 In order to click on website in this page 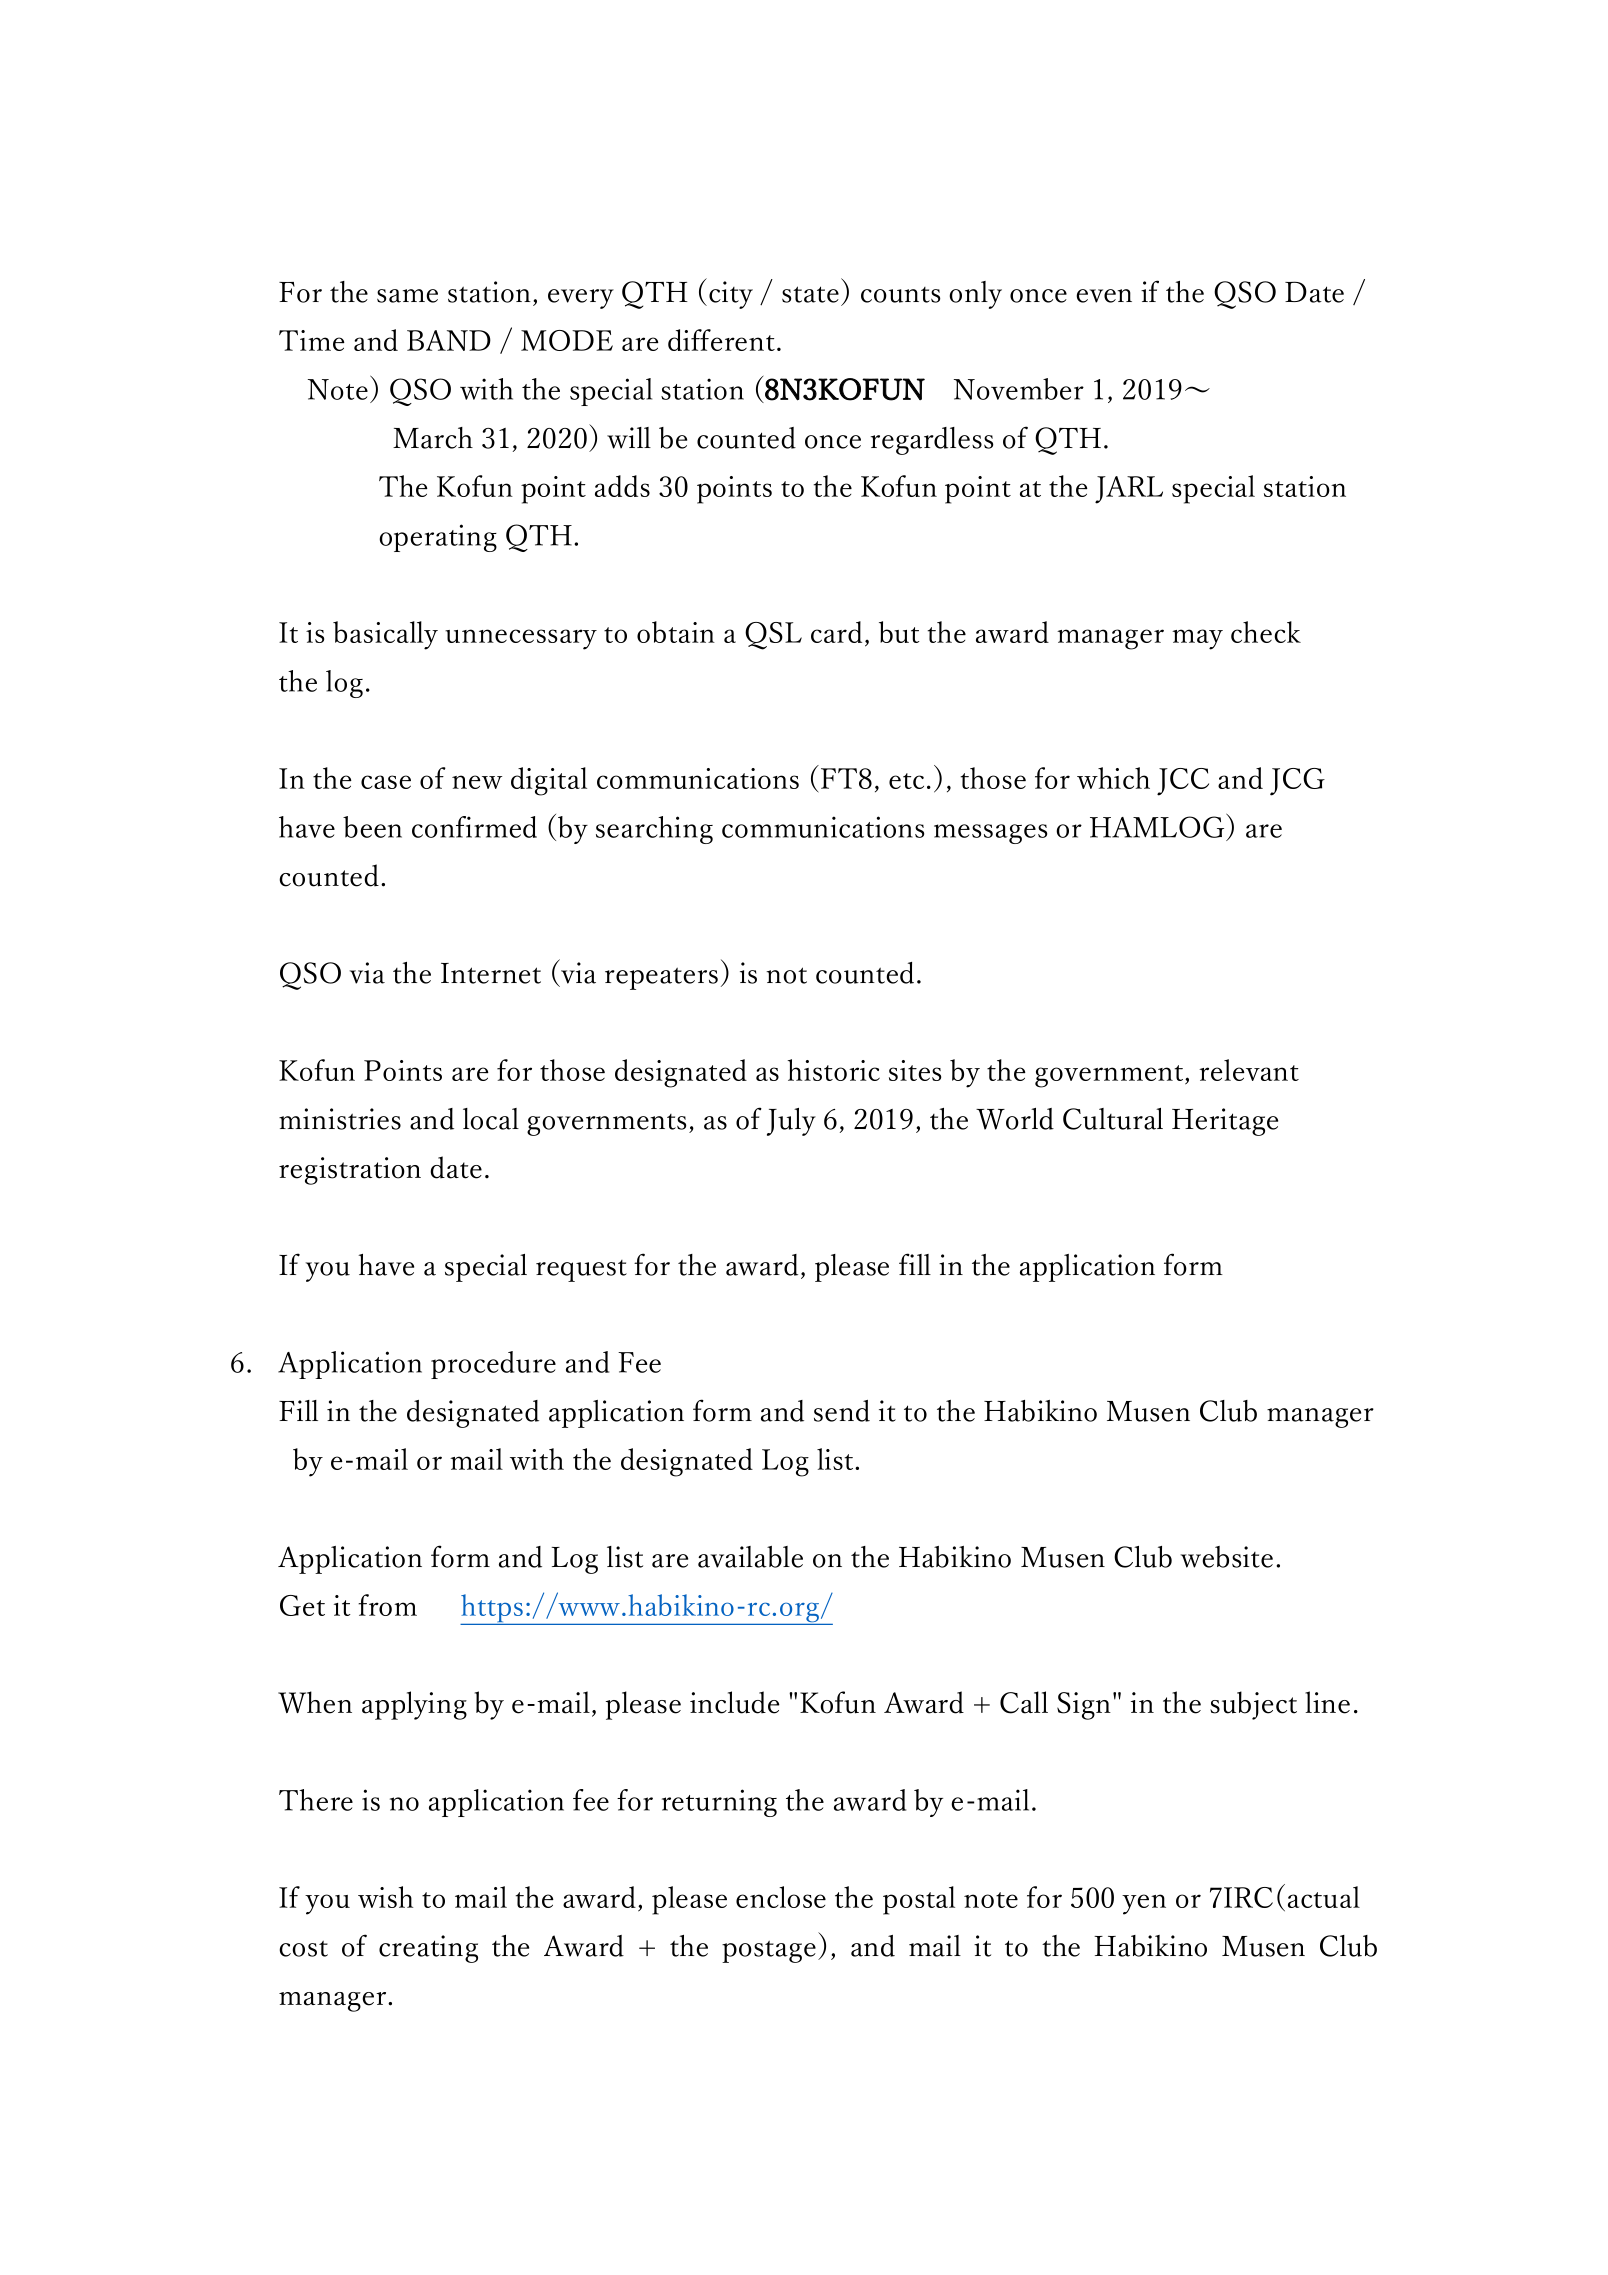, I will do `click(1227, 1557)`.
